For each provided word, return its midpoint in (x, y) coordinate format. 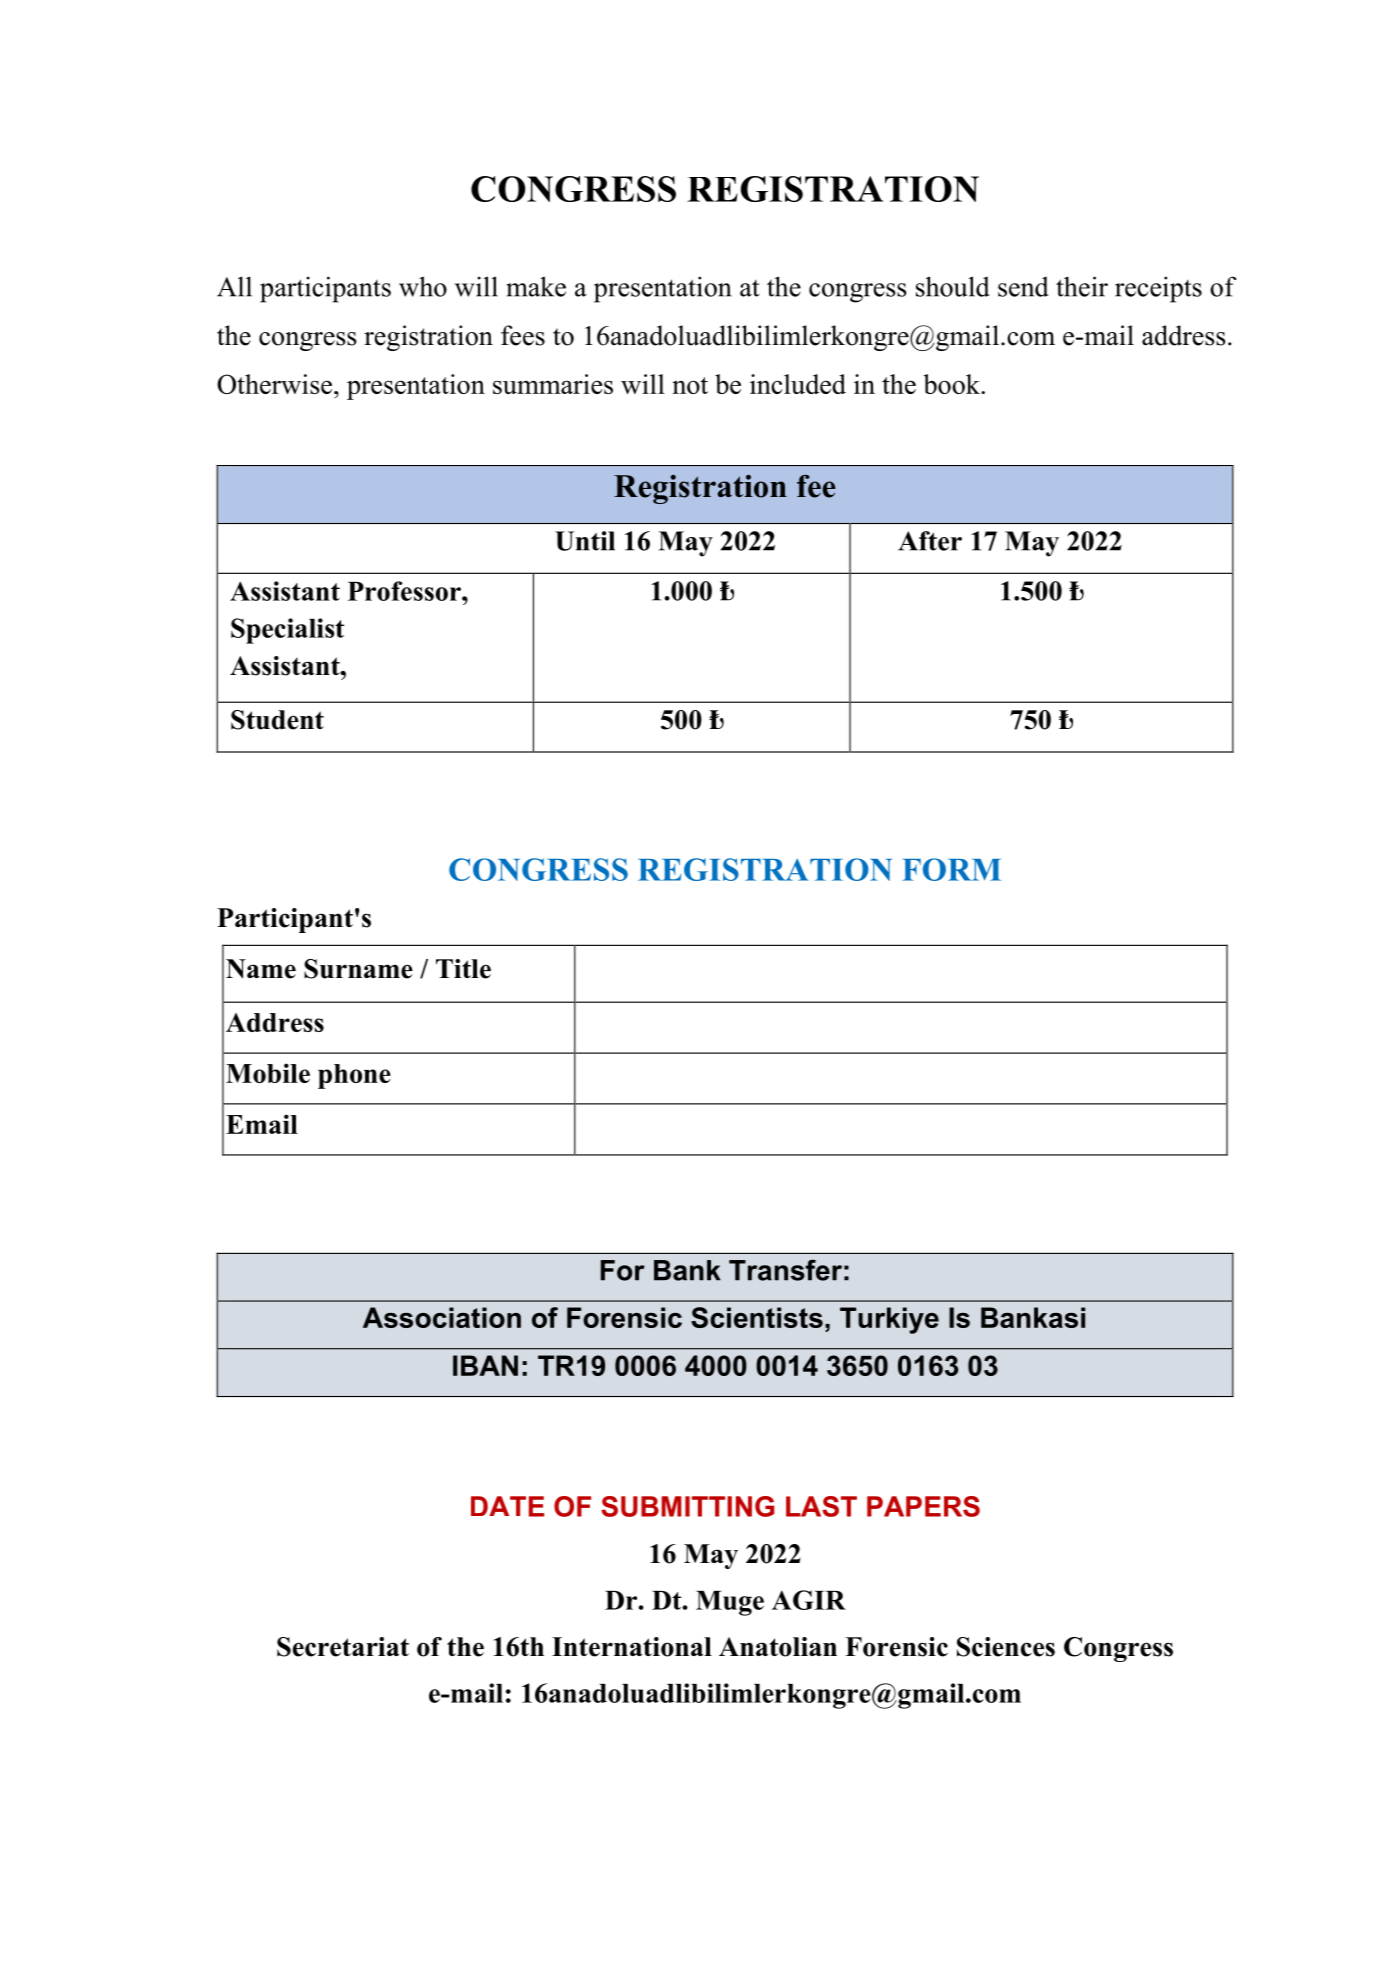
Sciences (1006, 1647)
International (632, 1647)
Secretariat (343, 1647)
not (690, 385)
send (1023, 287)
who (423, 286)
